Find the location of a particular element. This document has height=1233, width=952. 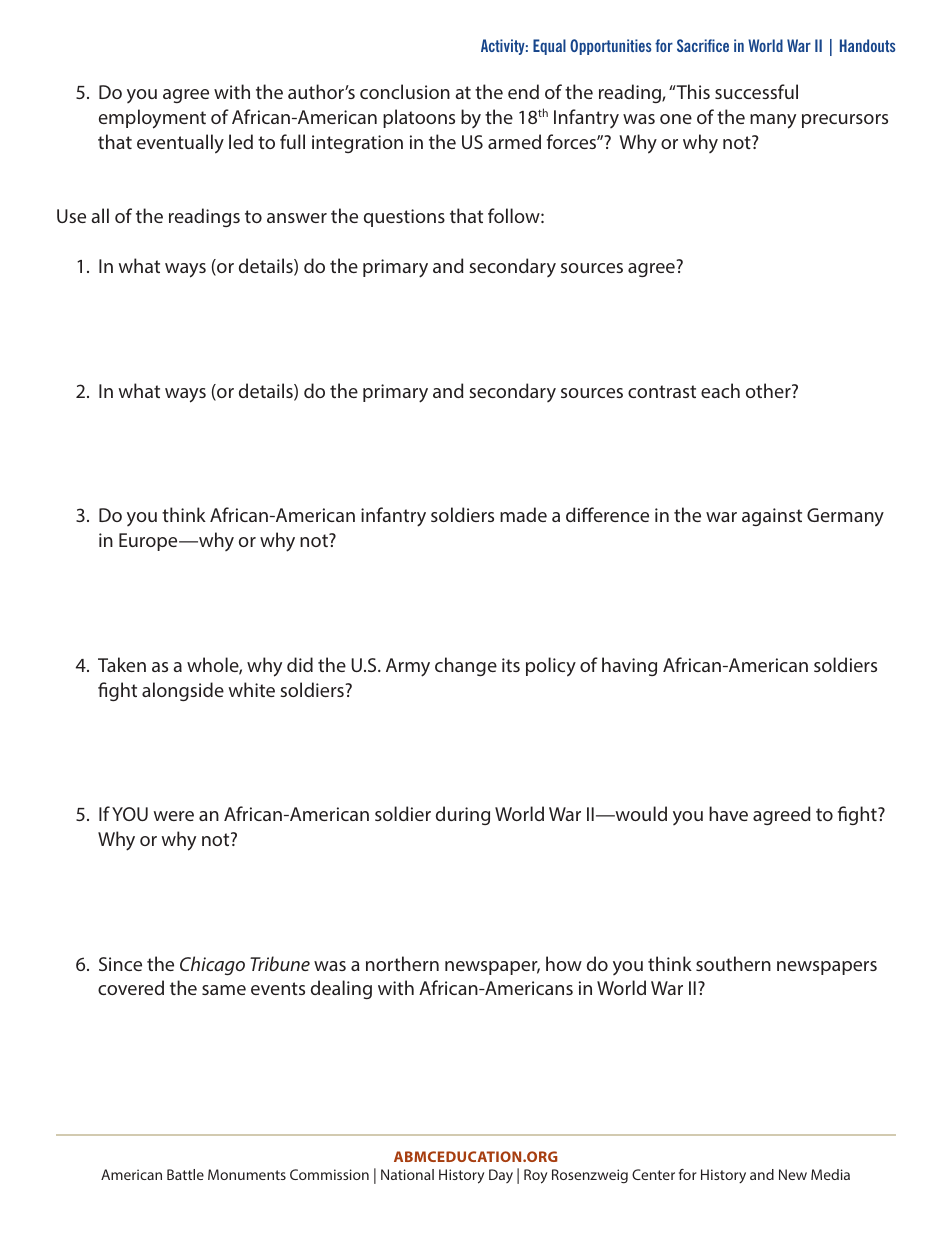

Use is located at coordinates (71, 216).
